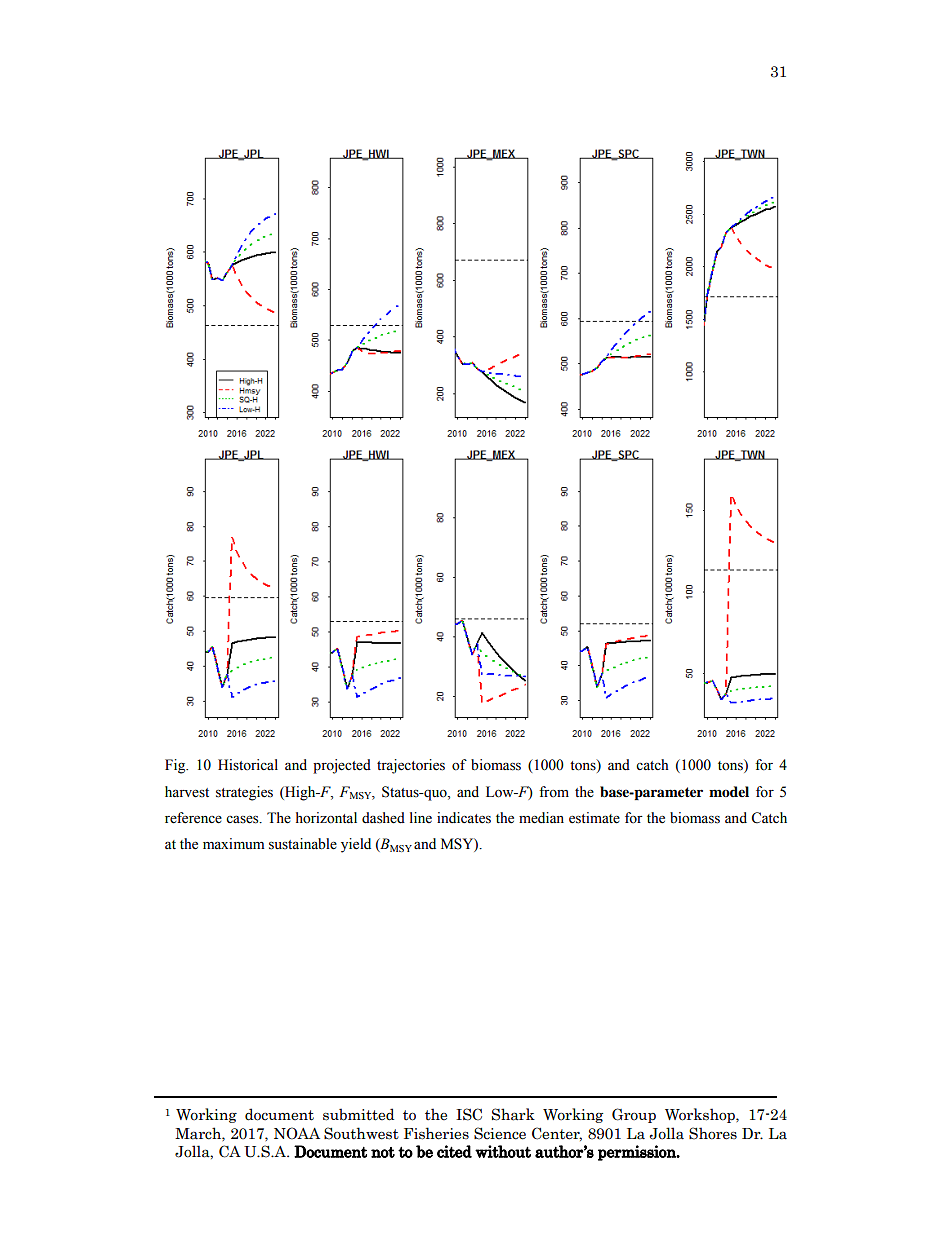 The width and height of the page is (952, 1233). I want to click on yield, so click(356, 845).
